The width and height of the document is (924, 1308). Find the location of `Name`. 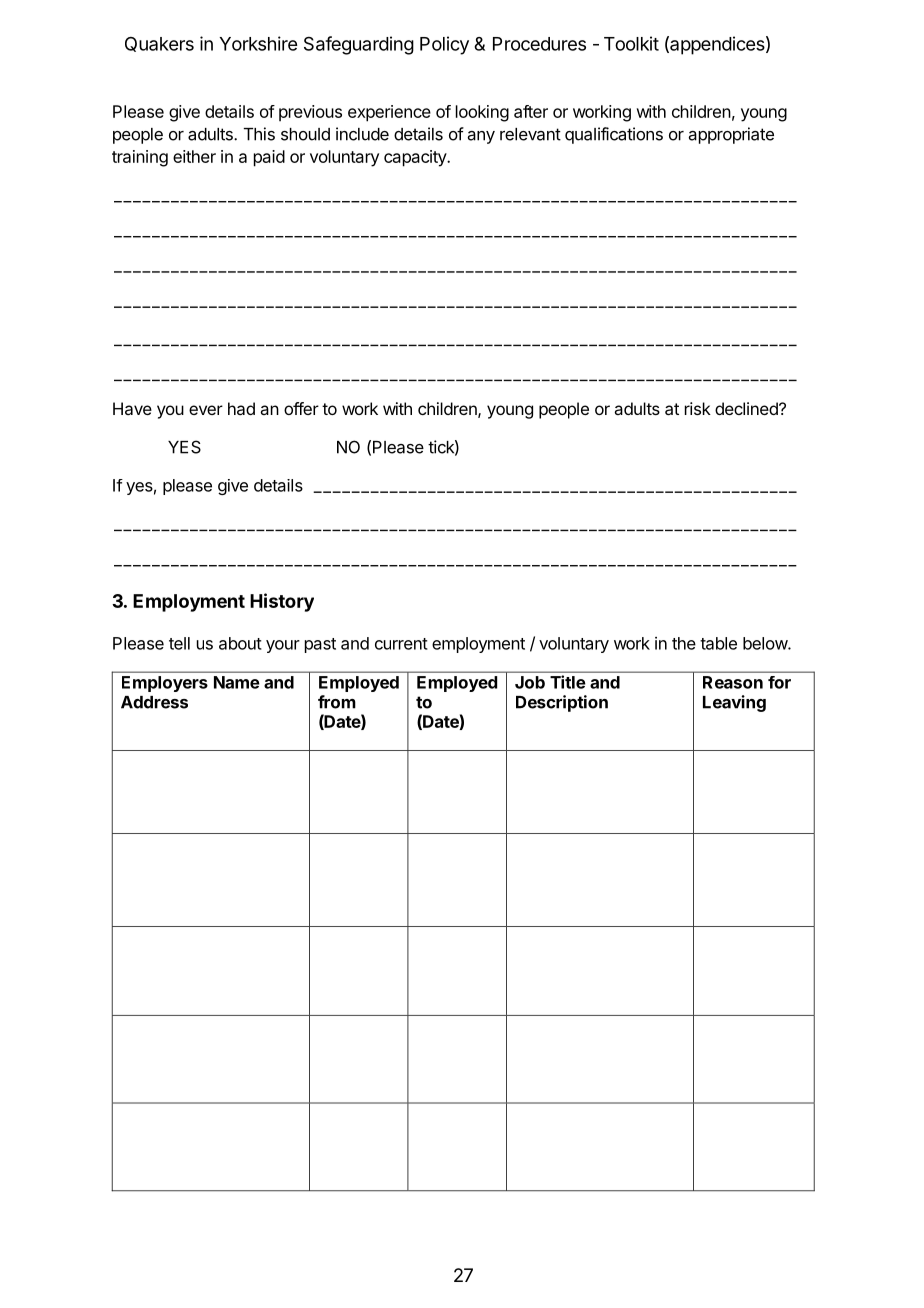

Name is located at coordinates (237, 682).
